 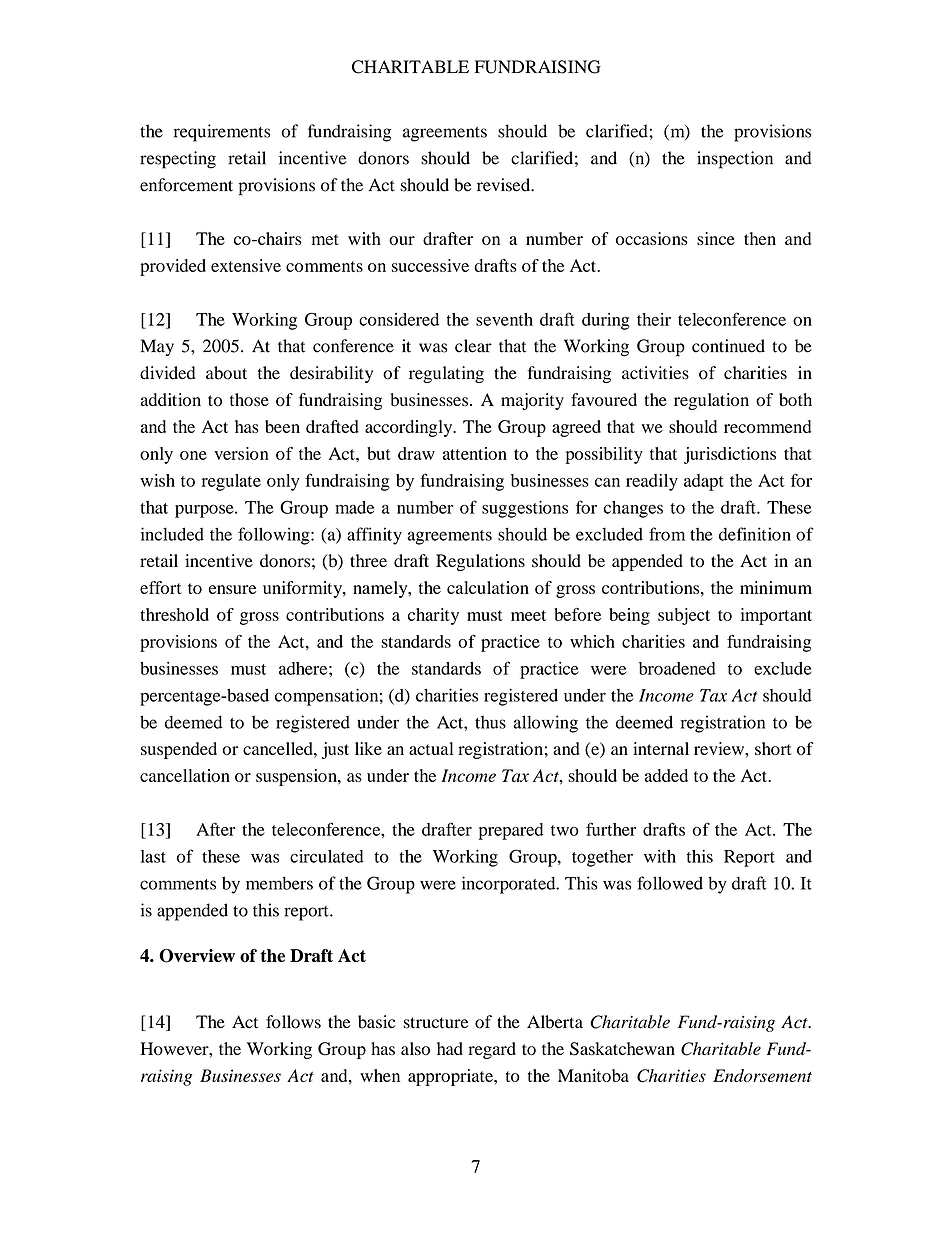 I want to click on inspection, so click(x=735, y=160).
